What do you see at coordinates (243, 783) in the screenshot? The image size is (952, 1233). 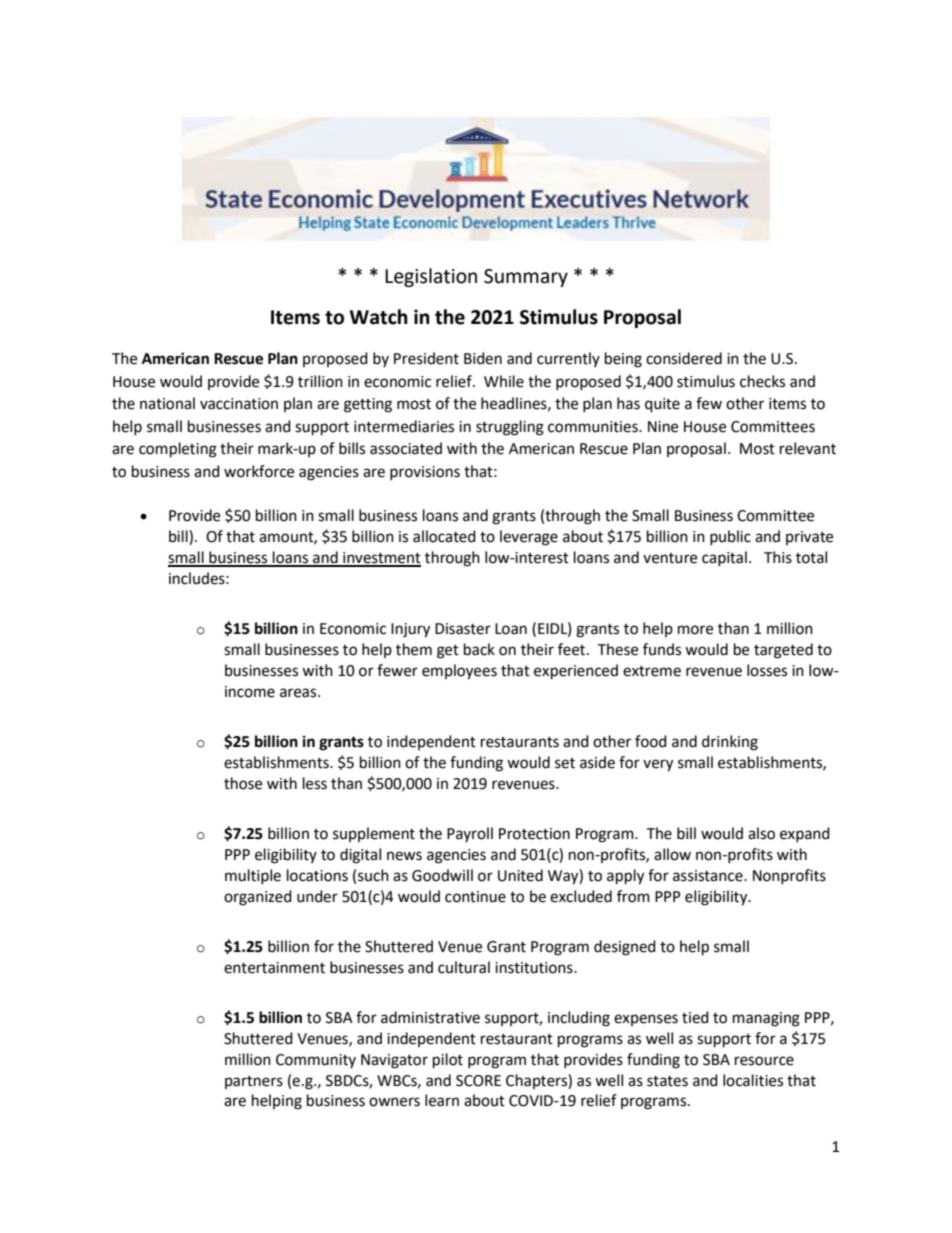 I see `those` at bounding box center [243, 783].
